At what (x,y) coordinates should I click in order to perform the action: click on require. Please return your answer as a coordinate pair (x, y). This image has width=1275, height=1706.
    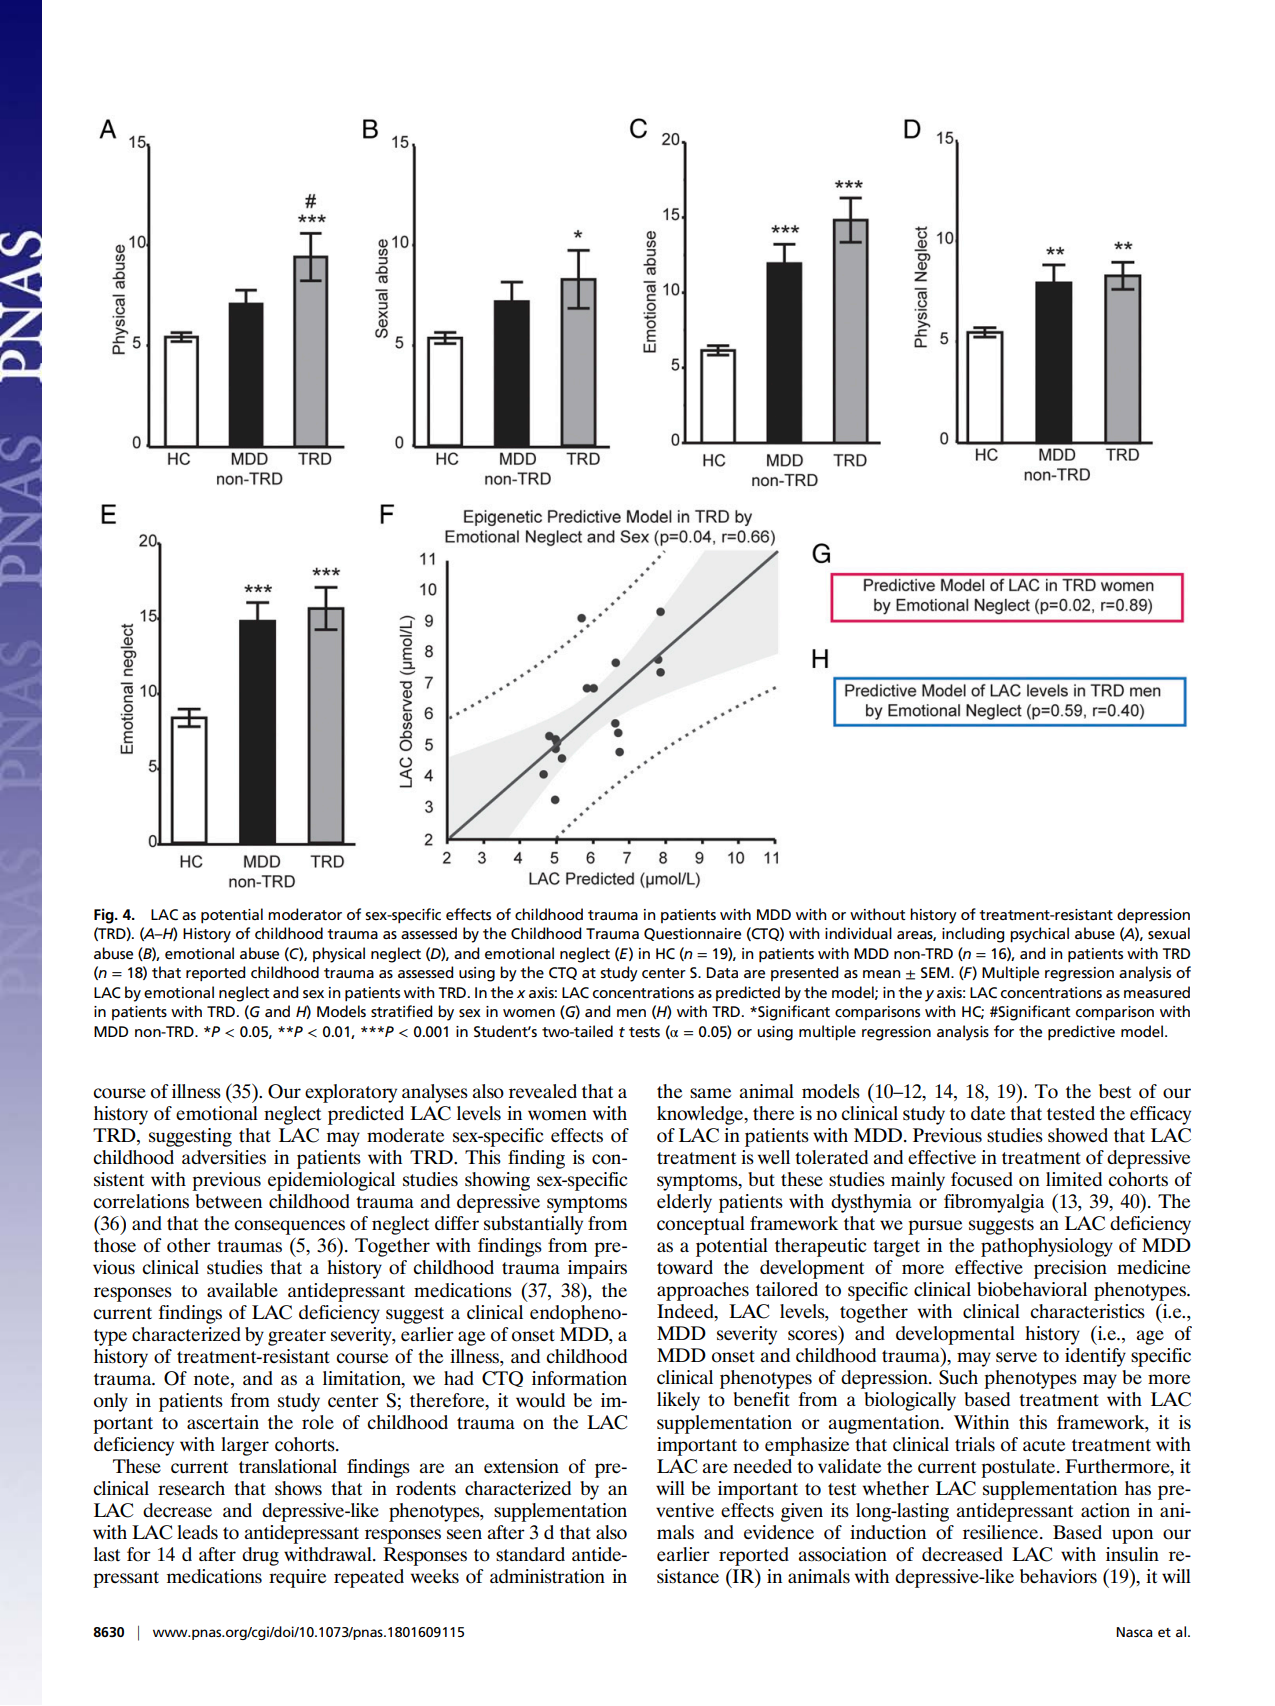
    Looking at the image, I should click on (297, 1578).
